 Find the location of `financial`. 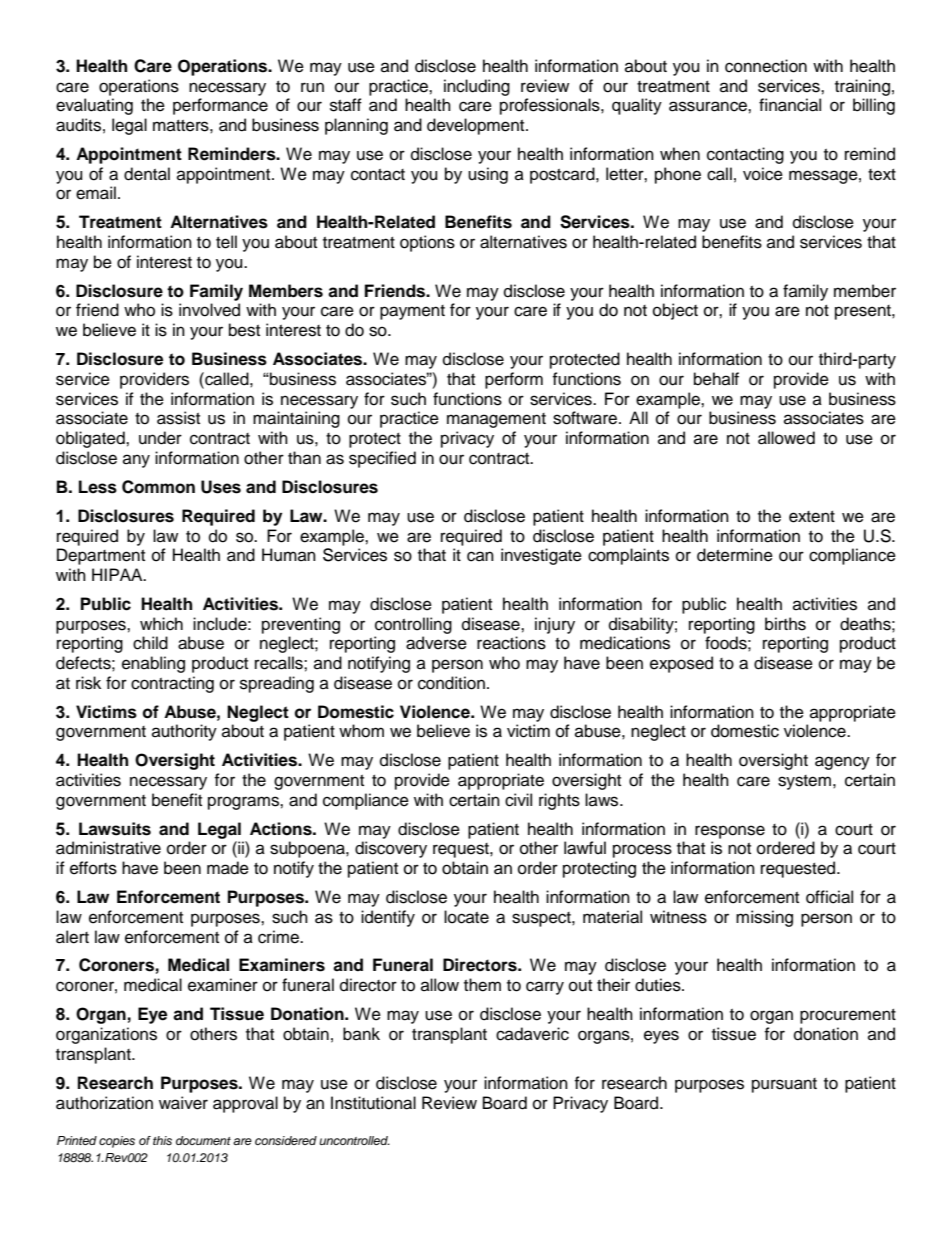

financial is located at coordinates (790, 105).
